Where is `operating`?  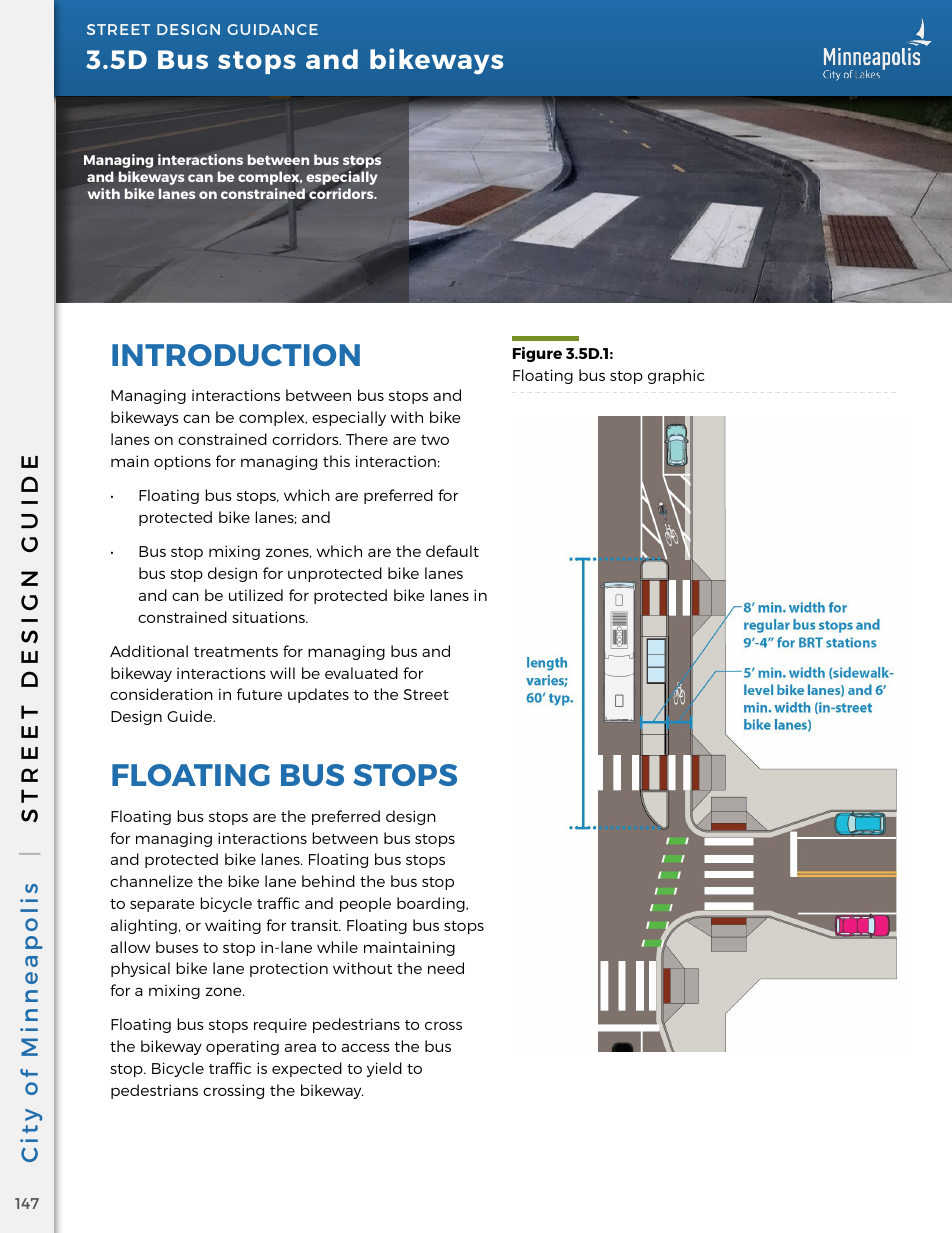
operating is located at coordinates (242, 1047).
